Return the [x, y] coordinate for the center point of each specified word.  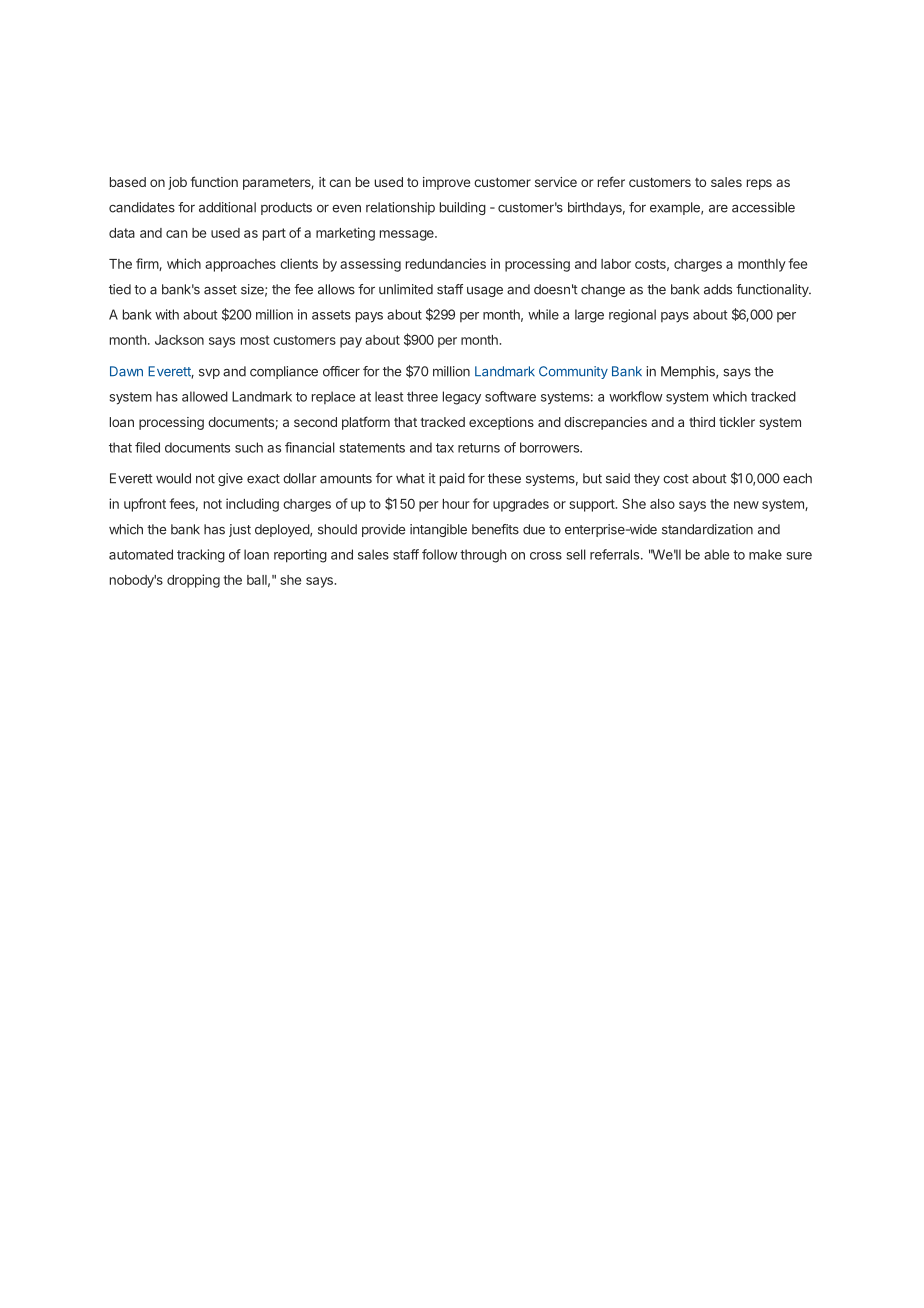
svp [209, 373]
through [483, 556]
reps [759, 184]
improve [446, 183]
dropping [193, 581]
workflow [636, 396]
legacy [462, 398]
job [177, 183]
